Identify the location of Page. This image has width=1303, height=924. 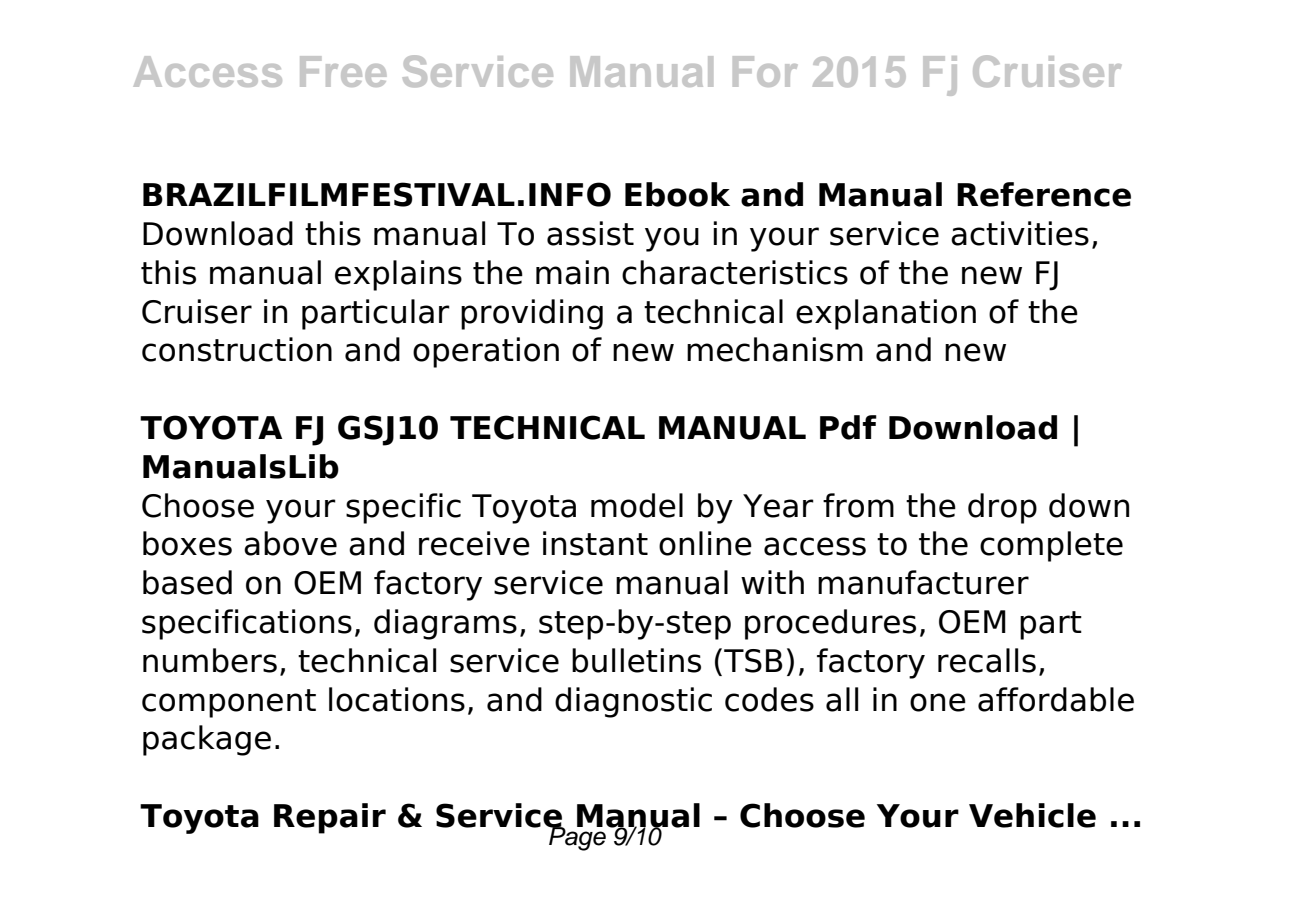
(577, 837).
